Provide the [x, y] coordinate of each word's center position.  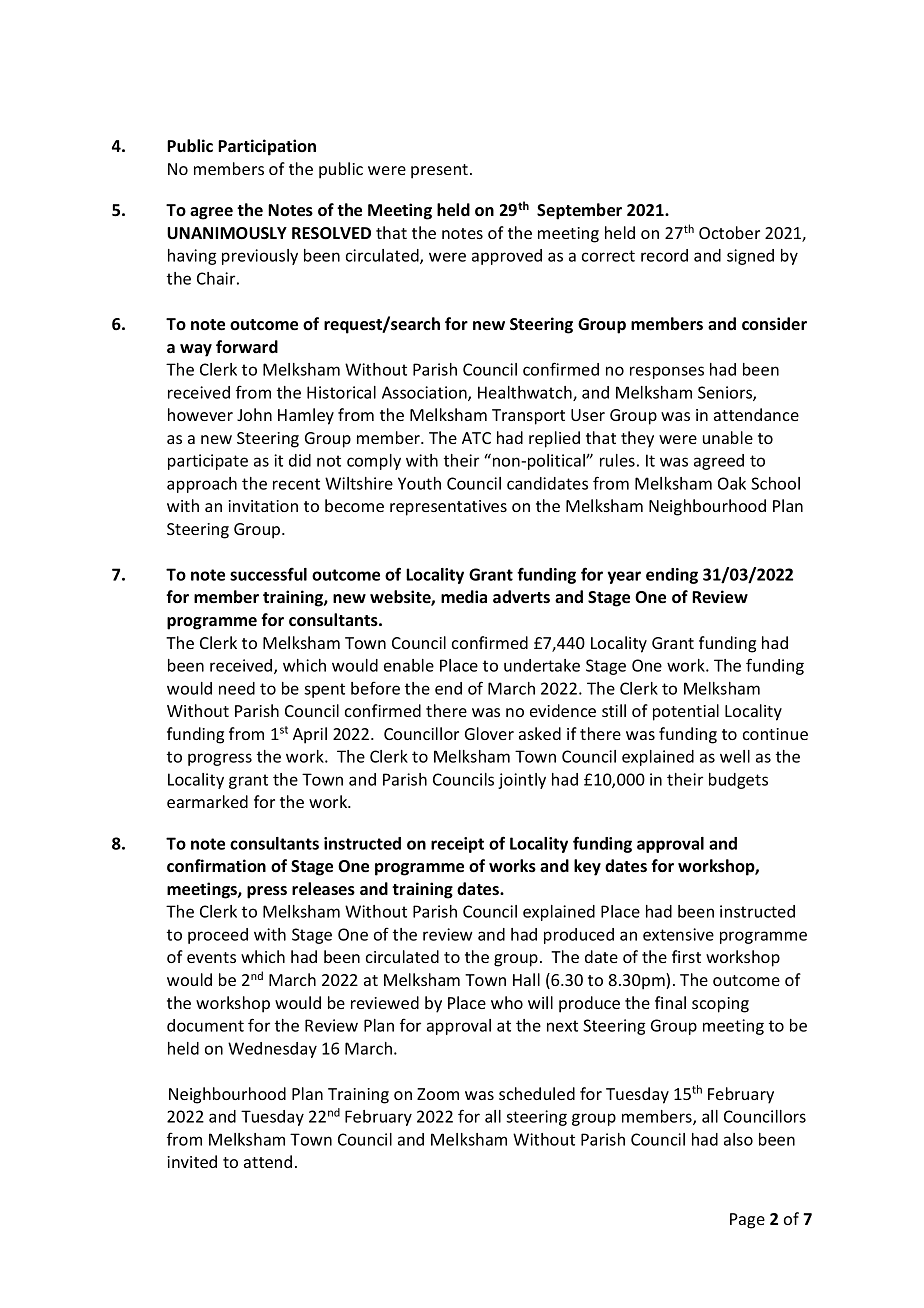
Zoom [438, 1094]
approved [507, 257]
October [729, 232]
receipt [457, 845]
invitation [263, 506]
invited [192, 1161]
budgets [738, 781]
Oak [732, 483]
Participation [267, 147]
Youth [419, 483]
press [267, 892]
